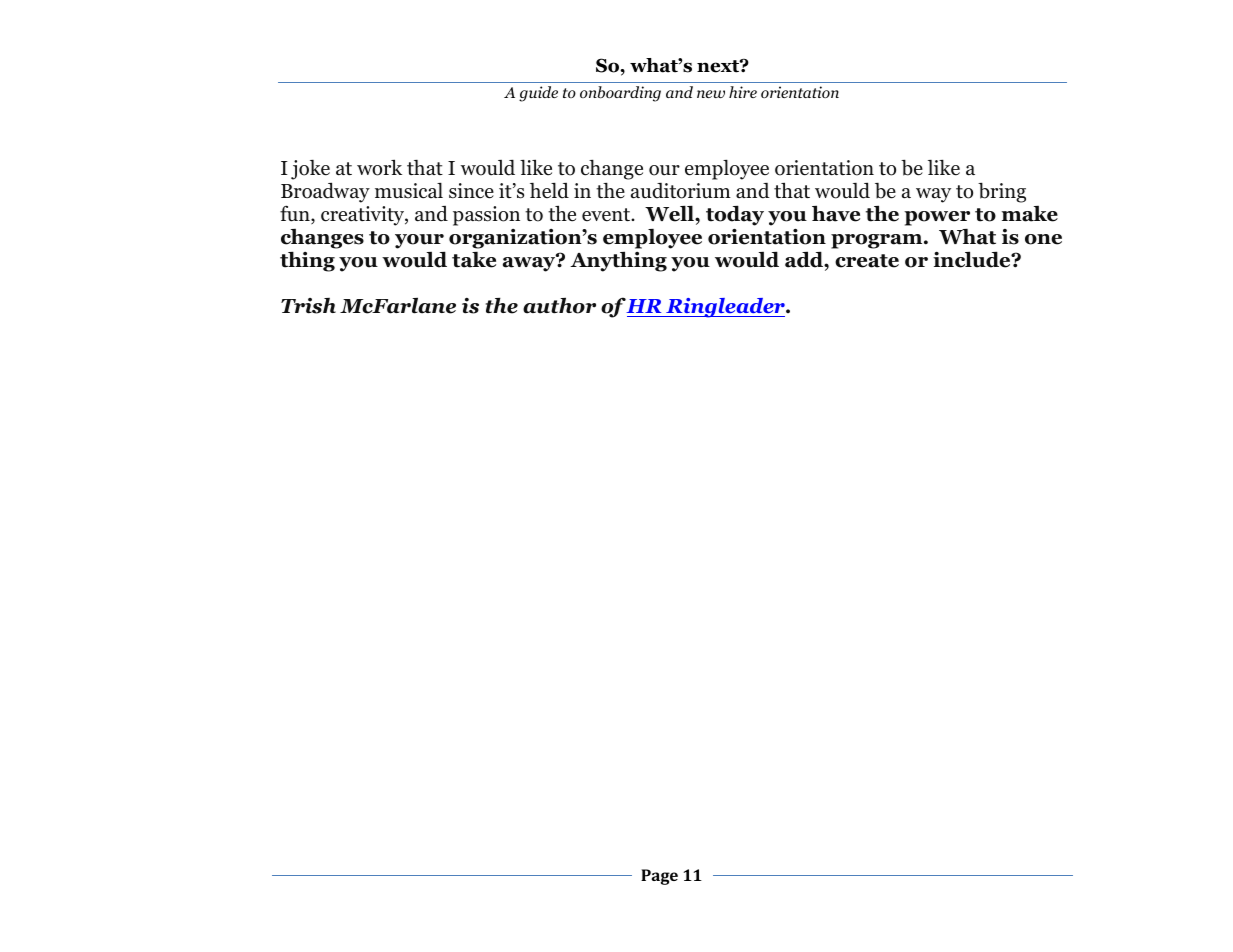  I want to click on take, so click(474, 260).
